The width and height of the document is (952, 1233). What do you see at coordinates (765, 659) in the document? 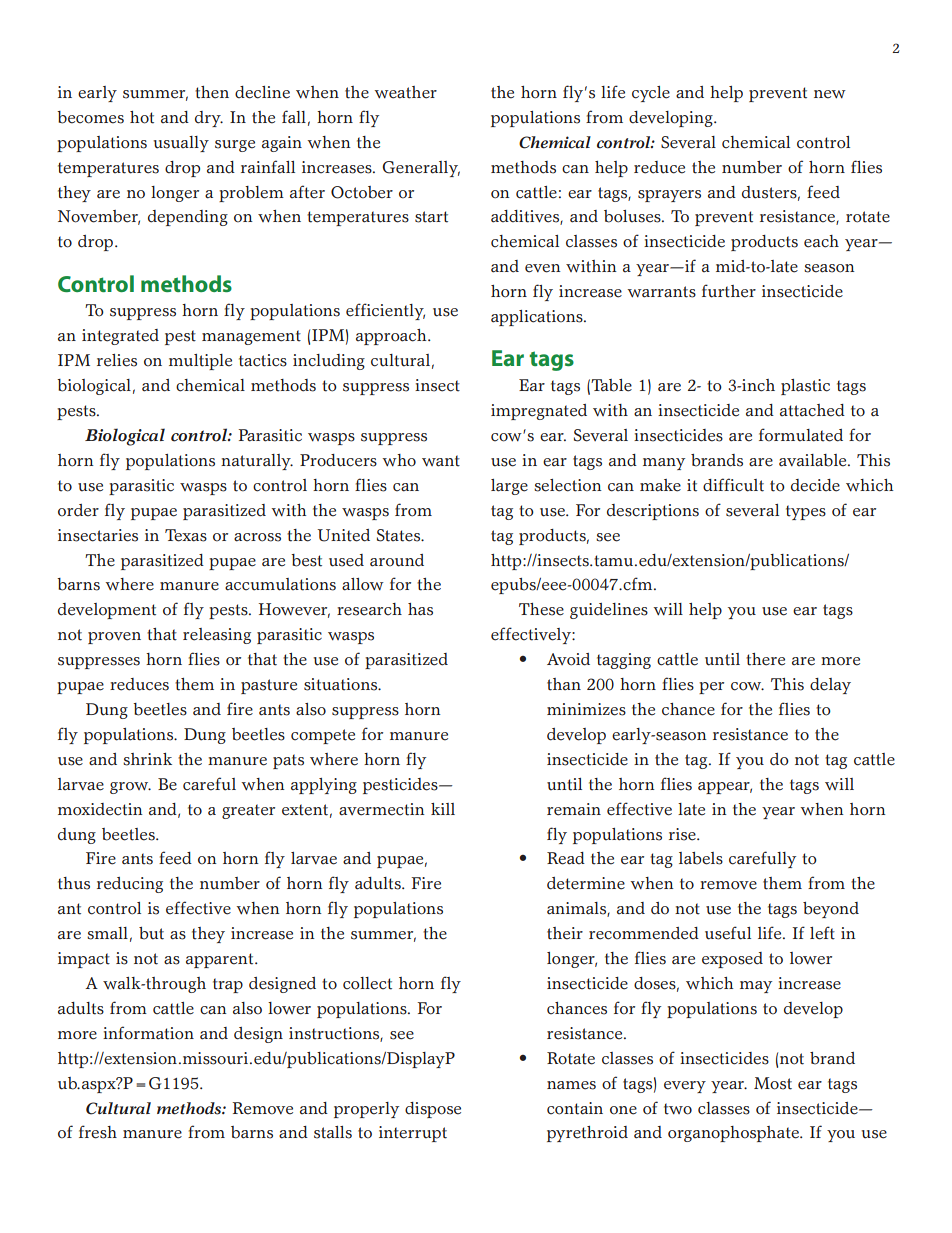
I see `there` at bounding box center [765, 659].
